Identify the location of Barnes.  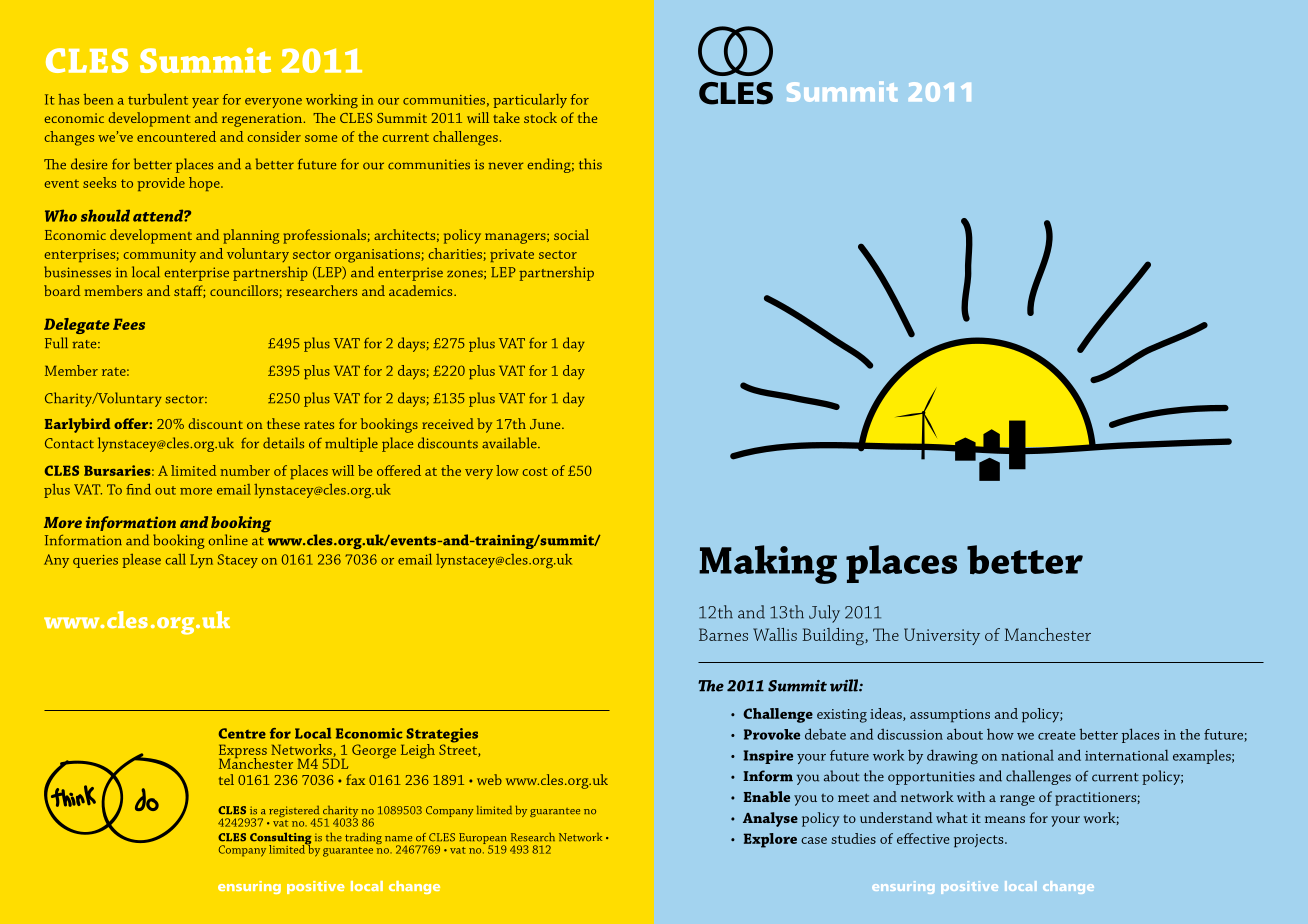
(723, 634).
